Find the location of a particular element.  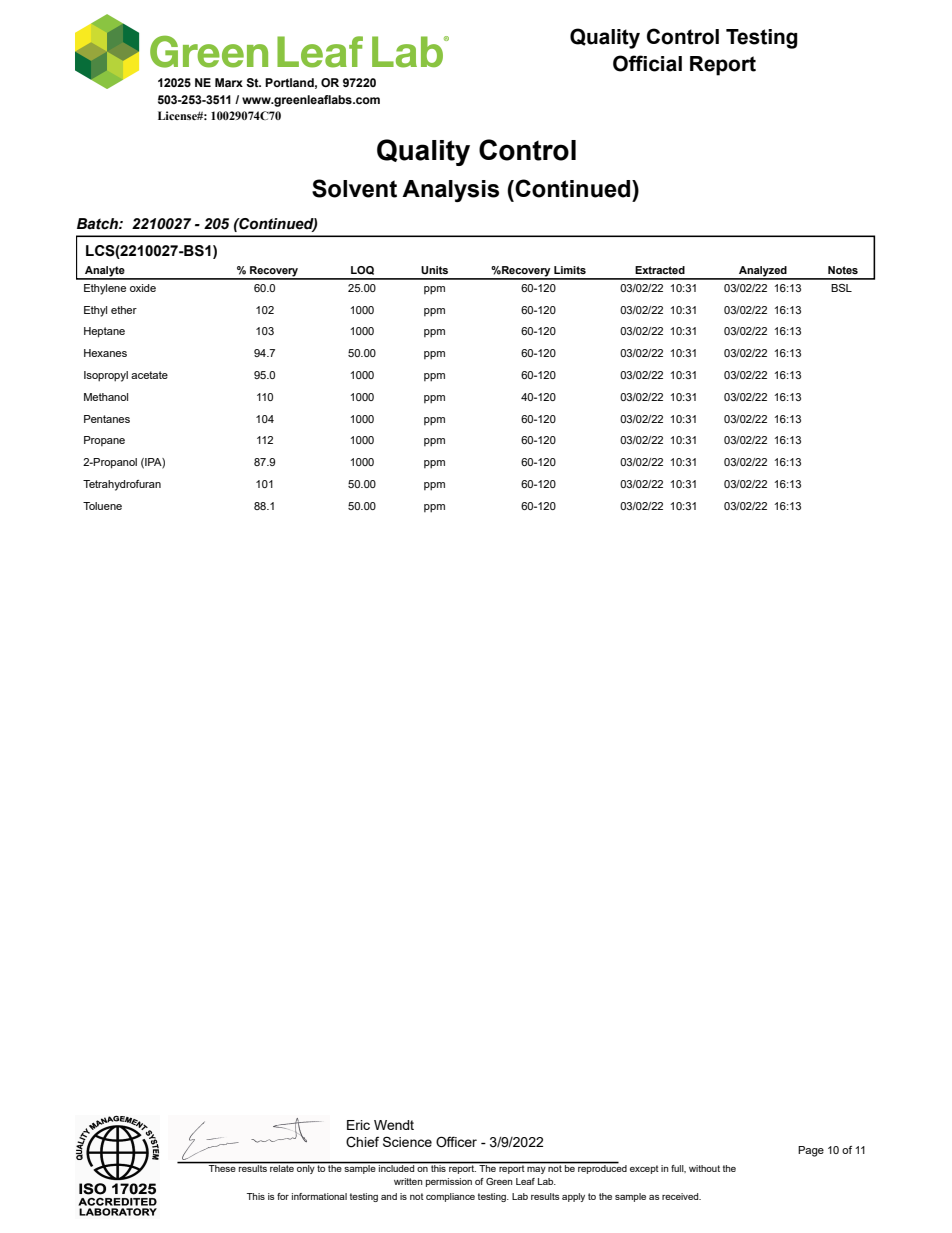

Toluene is located at coordinates (102, 506).
